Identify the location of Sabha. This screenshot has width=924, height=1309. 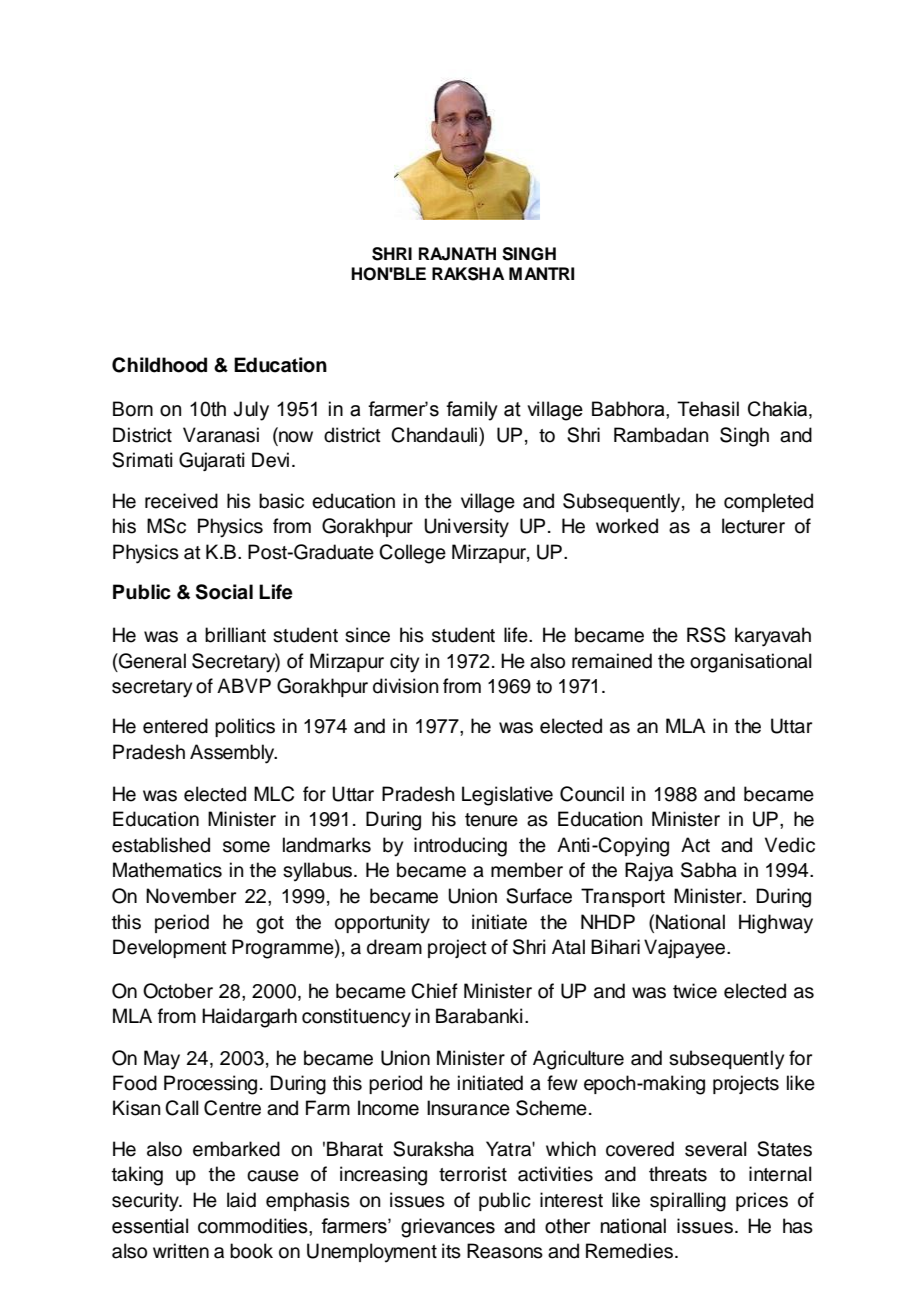
(709, 870).
